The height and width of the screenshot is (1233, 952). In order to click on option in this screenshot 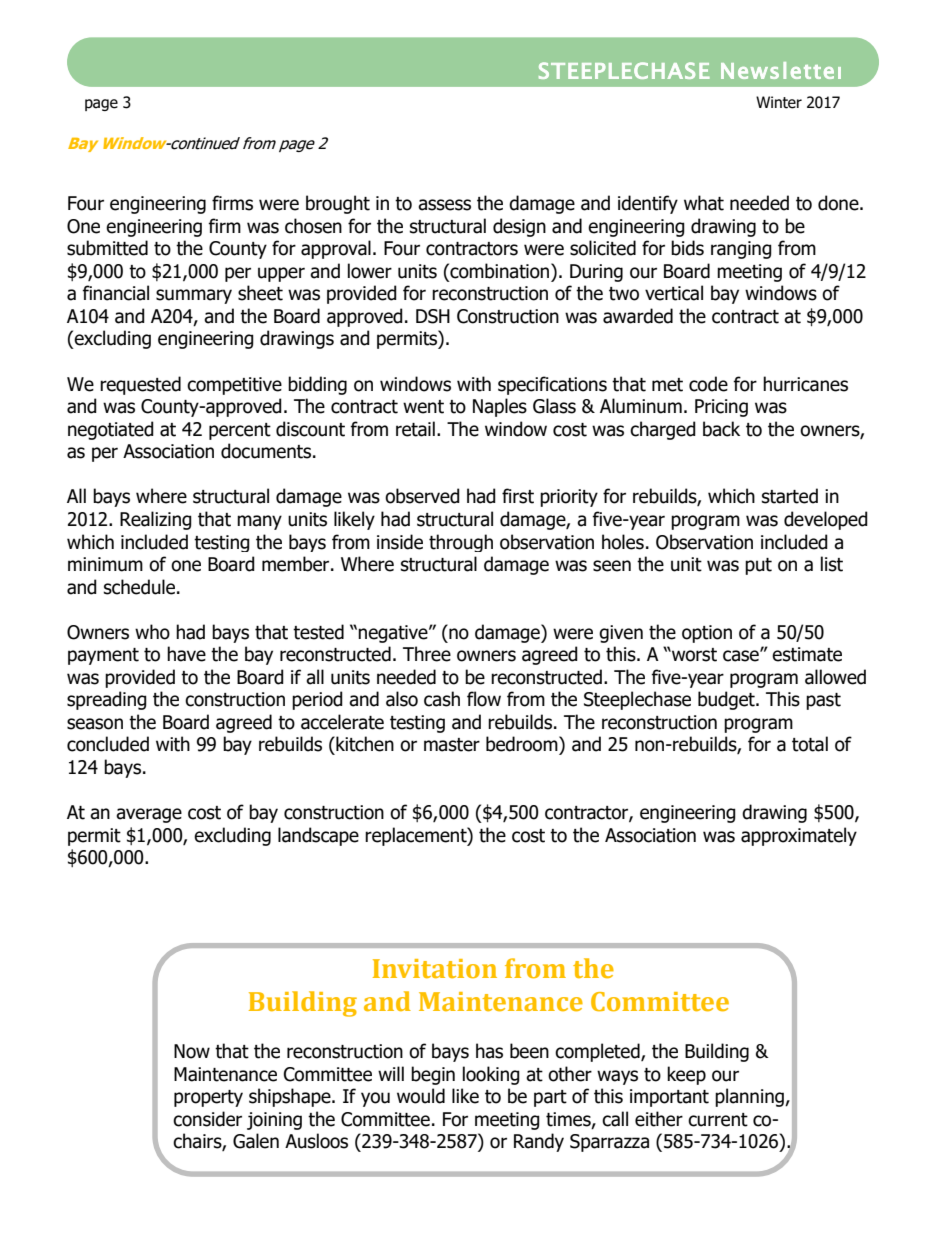, I will do `click(707, 634)`.
